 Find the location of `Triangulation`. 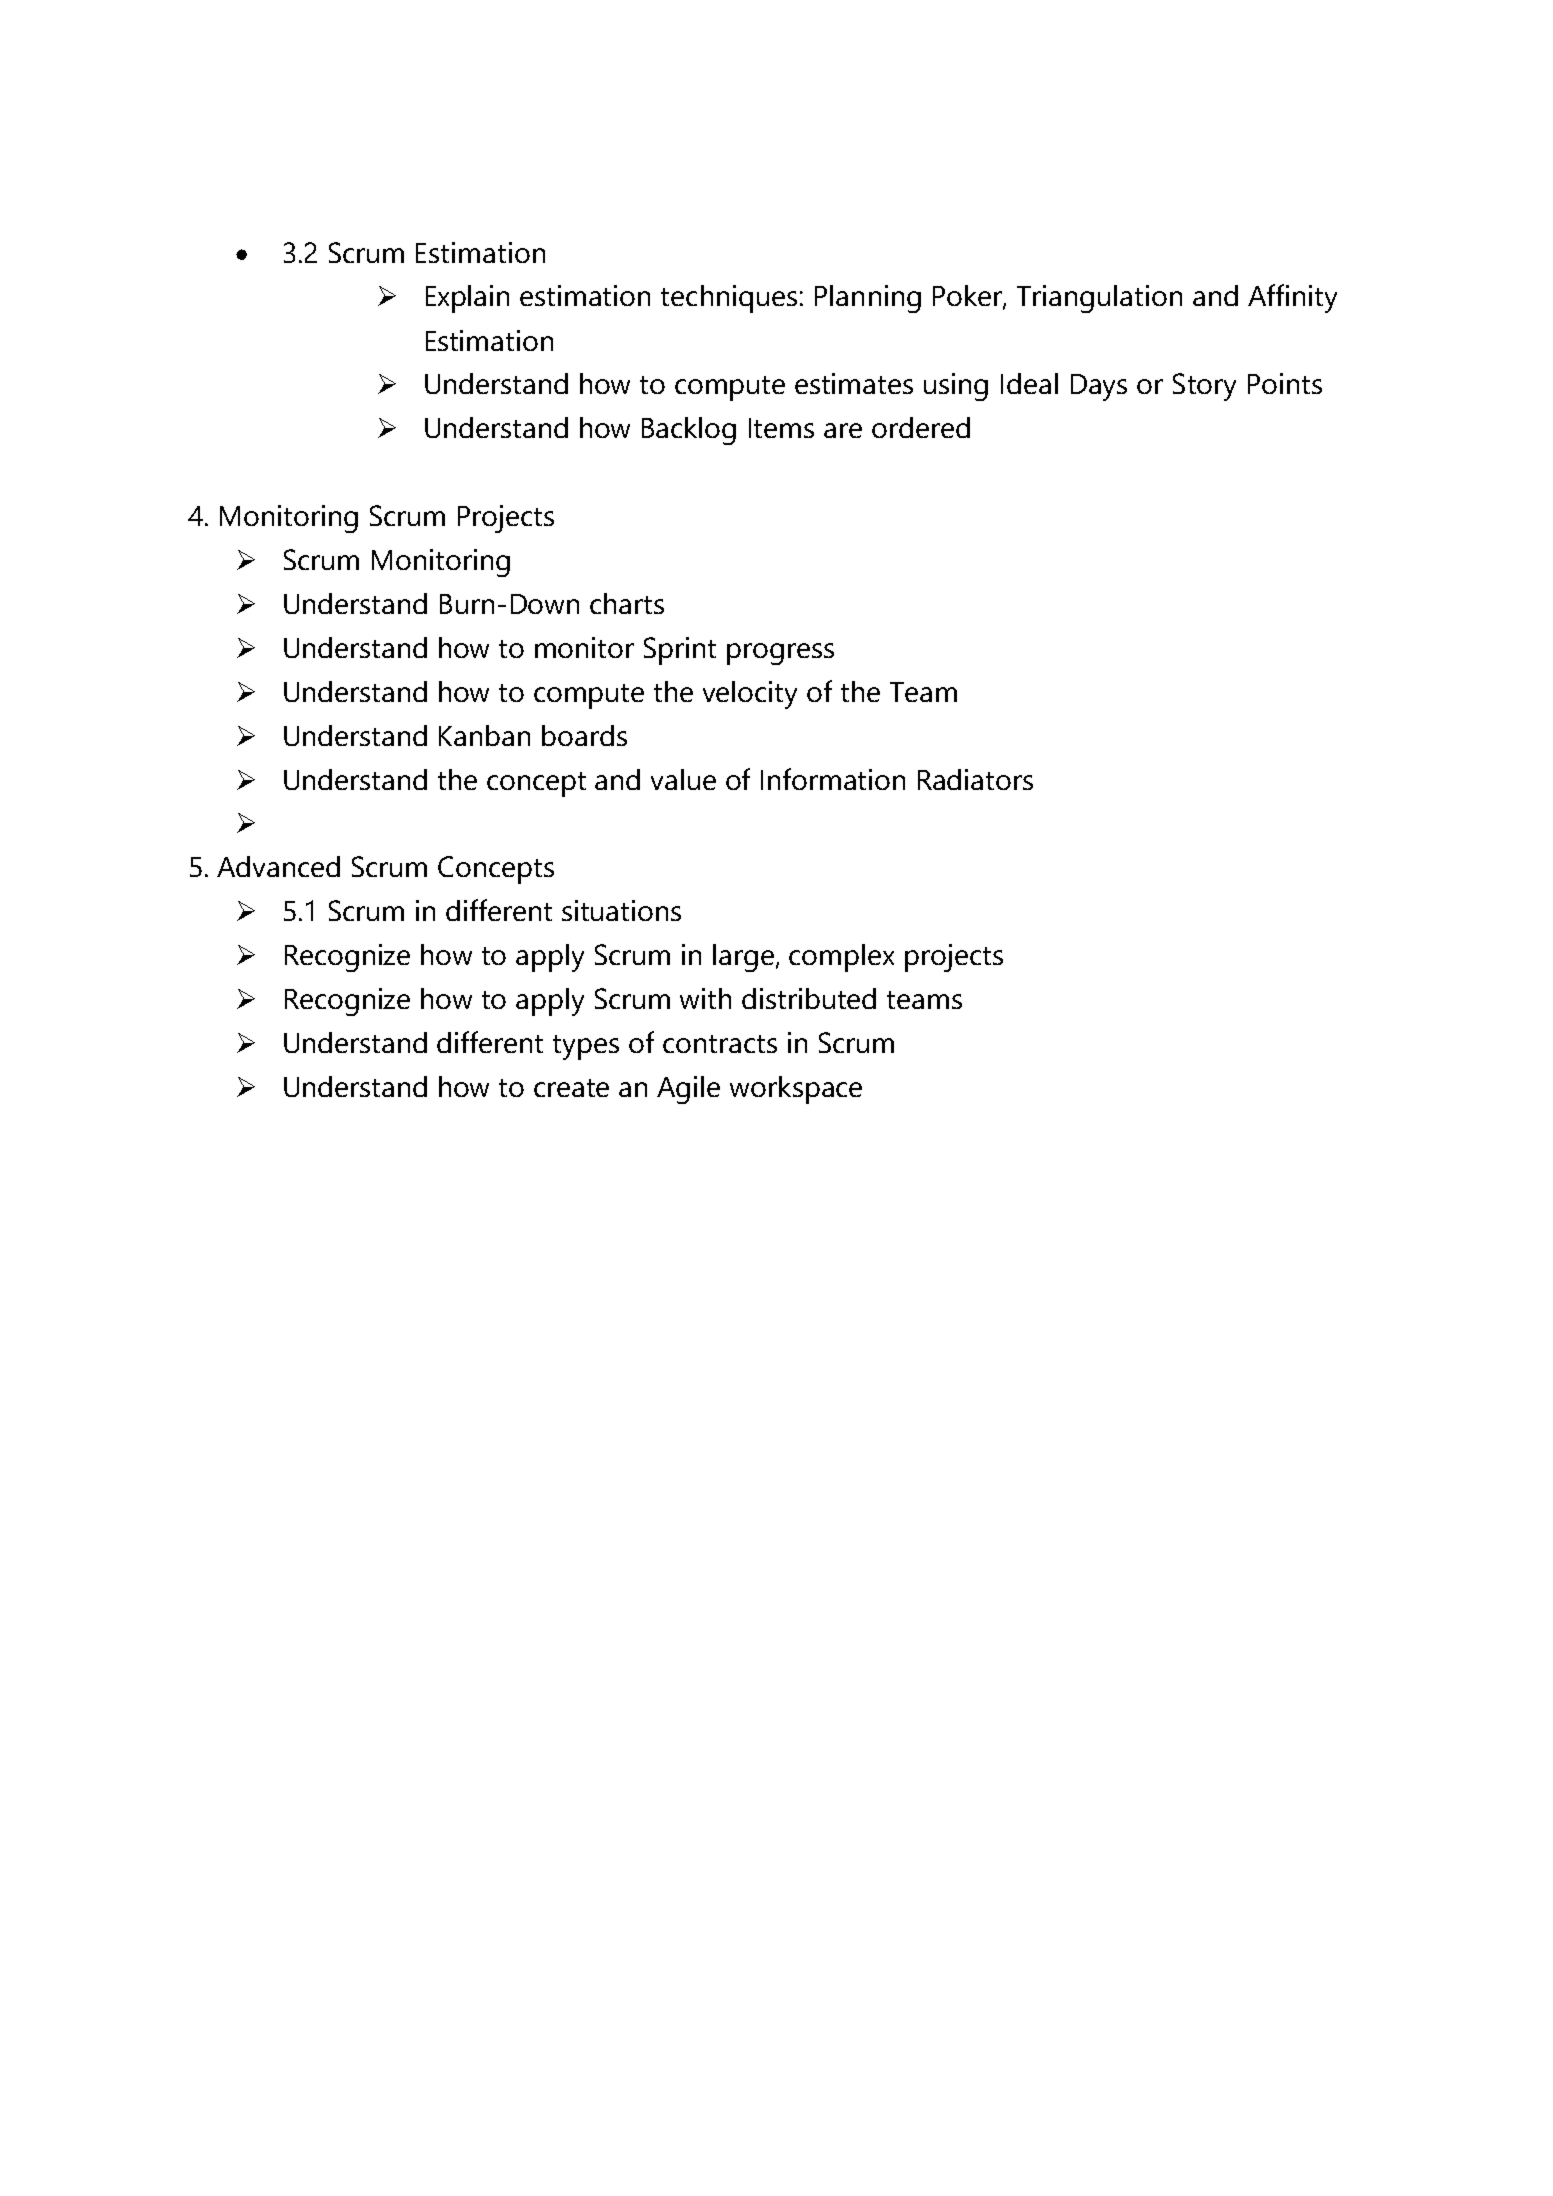

Triangulation is located at coordinates (1099, 299).
